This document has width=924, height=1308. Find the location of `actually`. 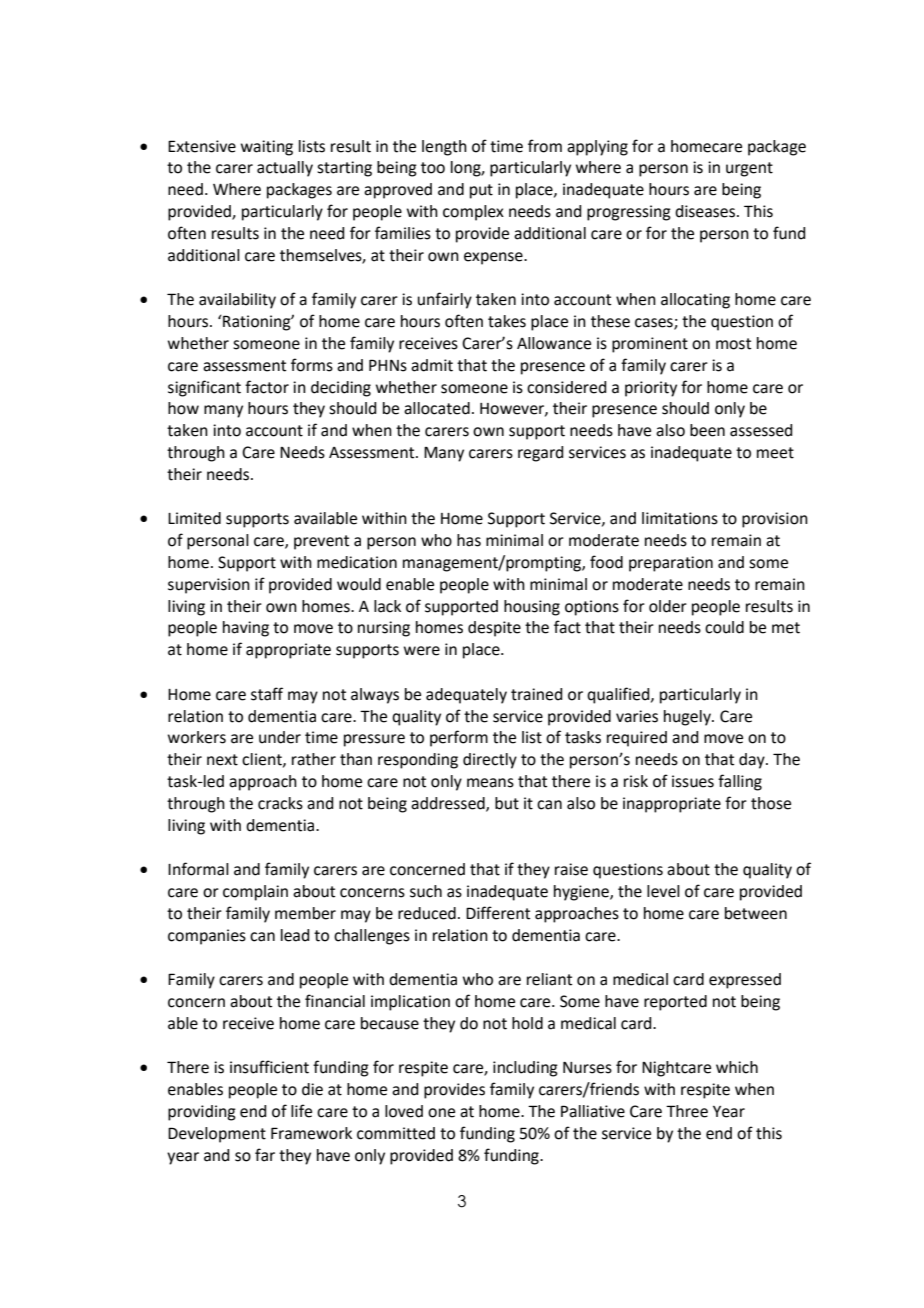

actually is located at coordinates (285, 169).
